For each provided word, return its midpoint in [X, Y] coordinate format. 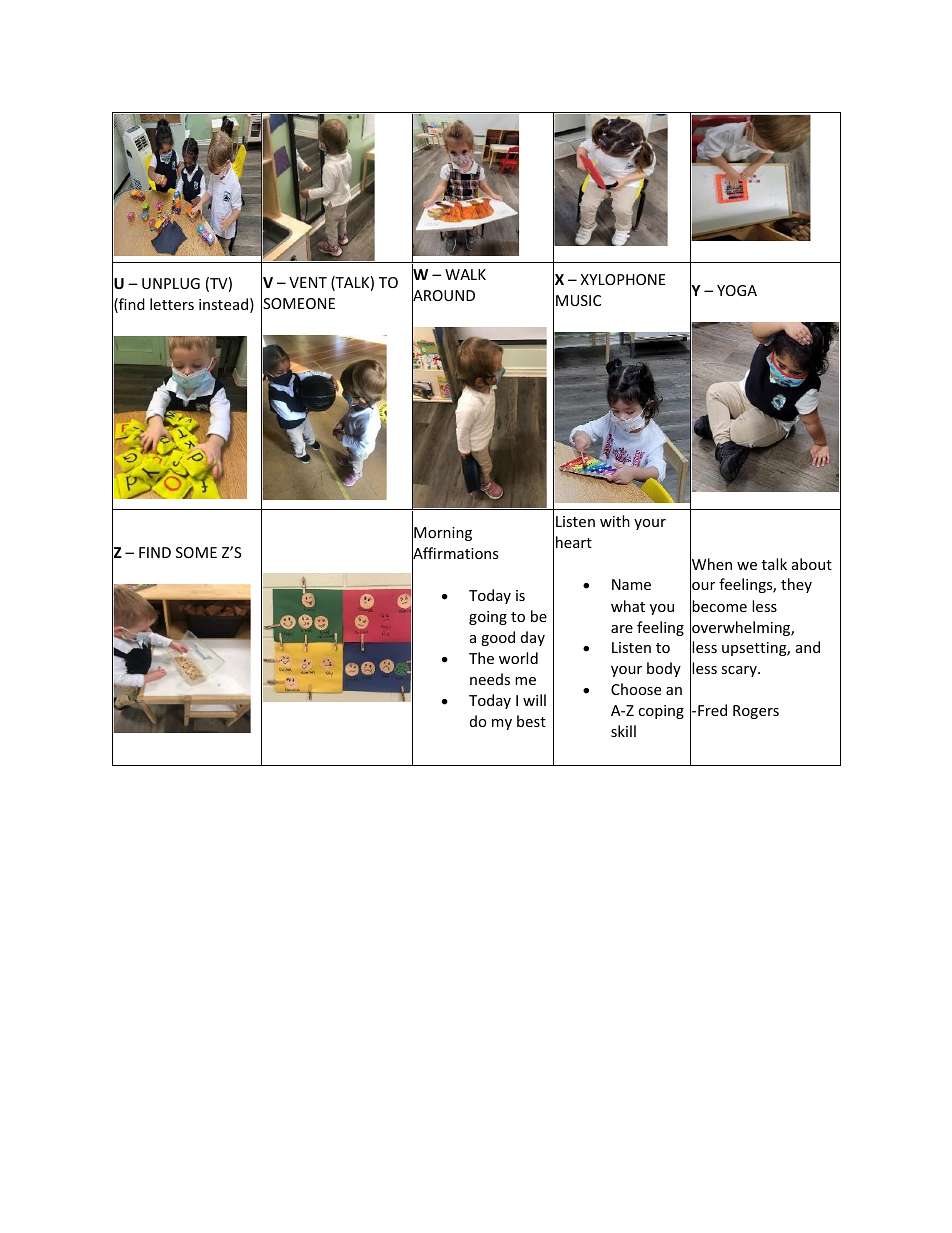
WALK [465, 274]
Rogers [756, 712]
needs [490, 679]
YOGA [737, 290]
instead [223, 304]
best [531, 721]
